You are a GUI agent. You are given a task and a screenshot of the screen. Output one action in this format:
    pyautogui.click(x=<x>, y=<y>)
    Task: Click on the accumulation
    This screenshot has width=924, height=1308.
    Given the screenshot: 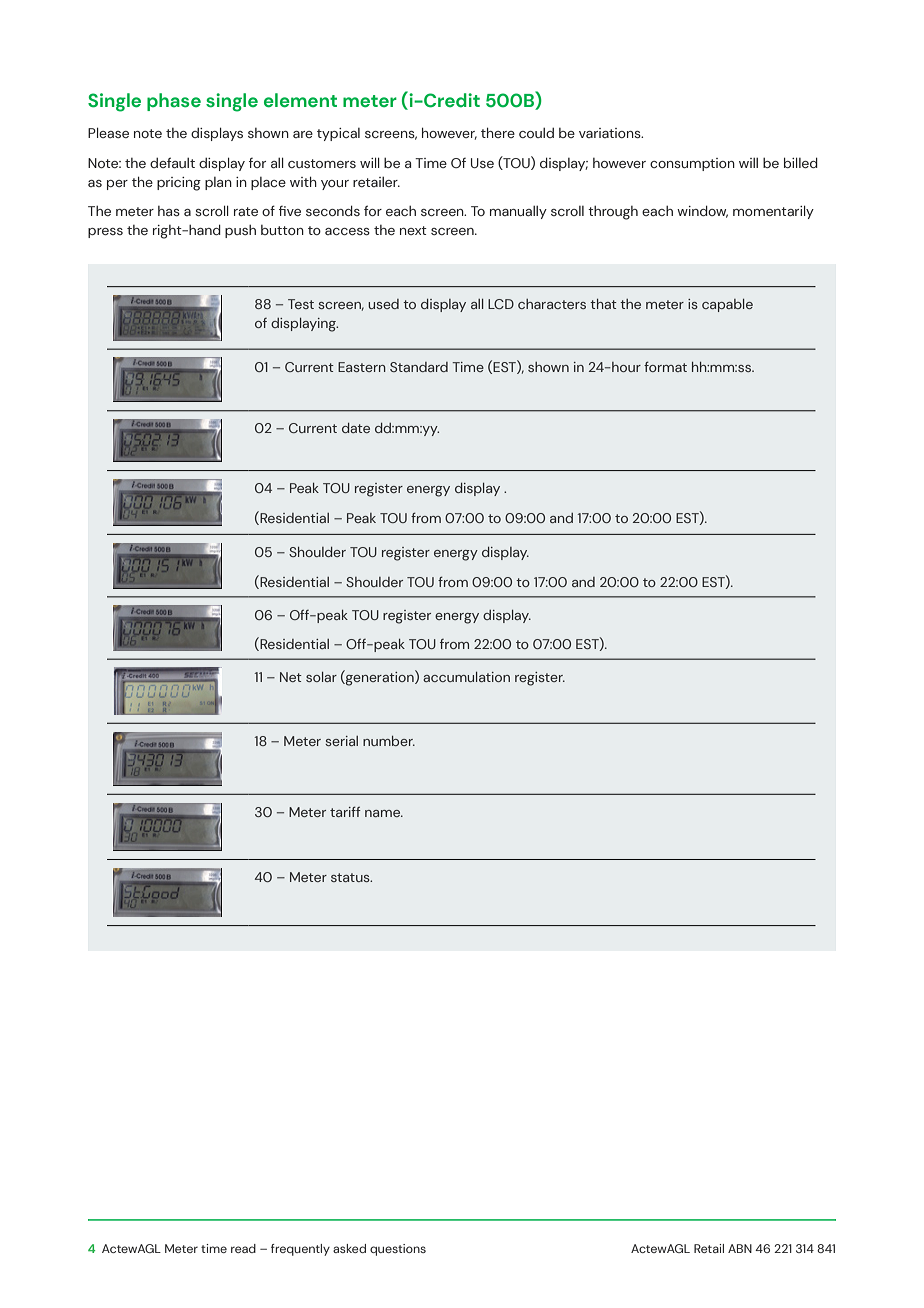 What is the action you would take?
    pyautogui.click(x=466, y=677)
